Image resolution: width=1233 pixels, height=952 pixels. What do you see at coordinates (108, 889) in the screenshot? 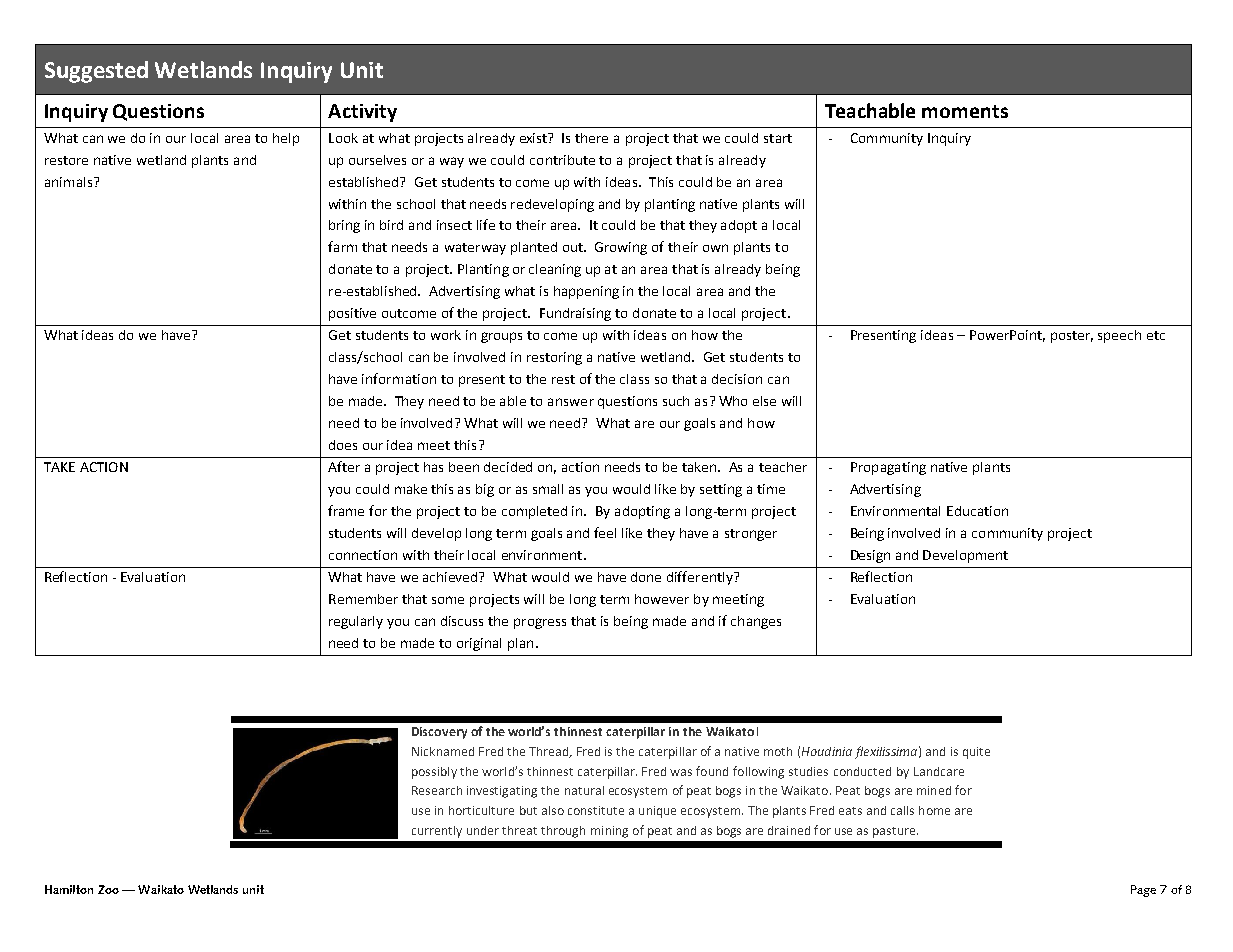
I see `Zoo` at bounding box center [108, 889].
